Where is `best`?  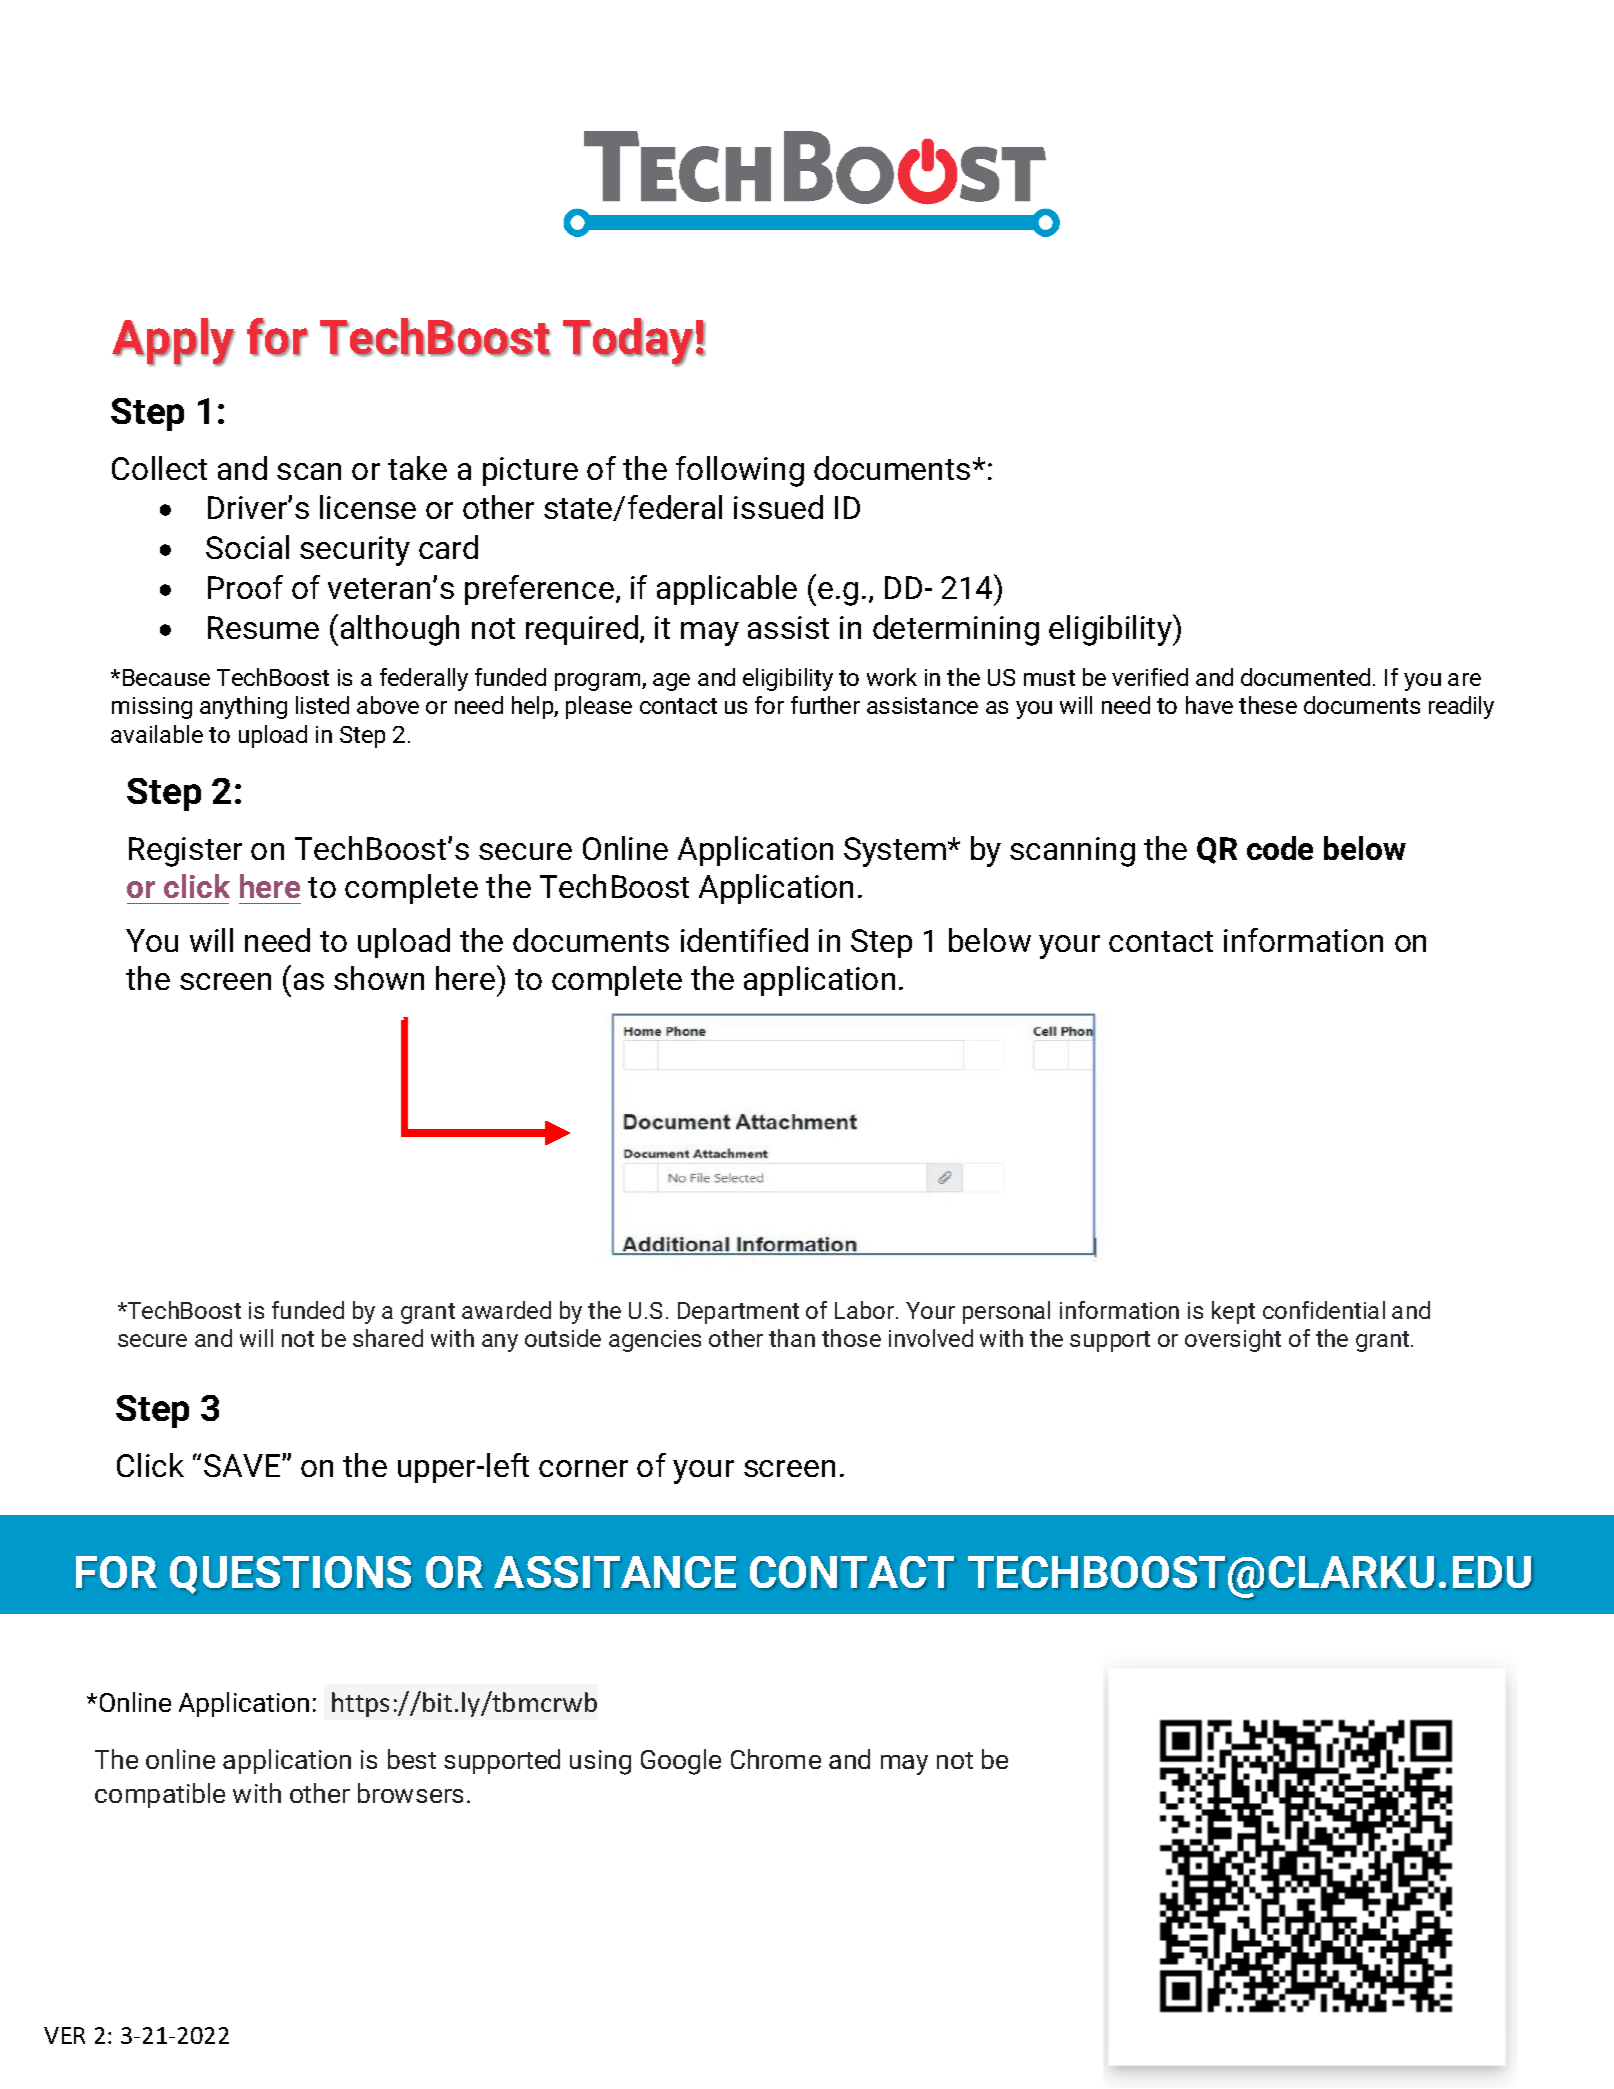
best is located at coordinates (412, 1759).
